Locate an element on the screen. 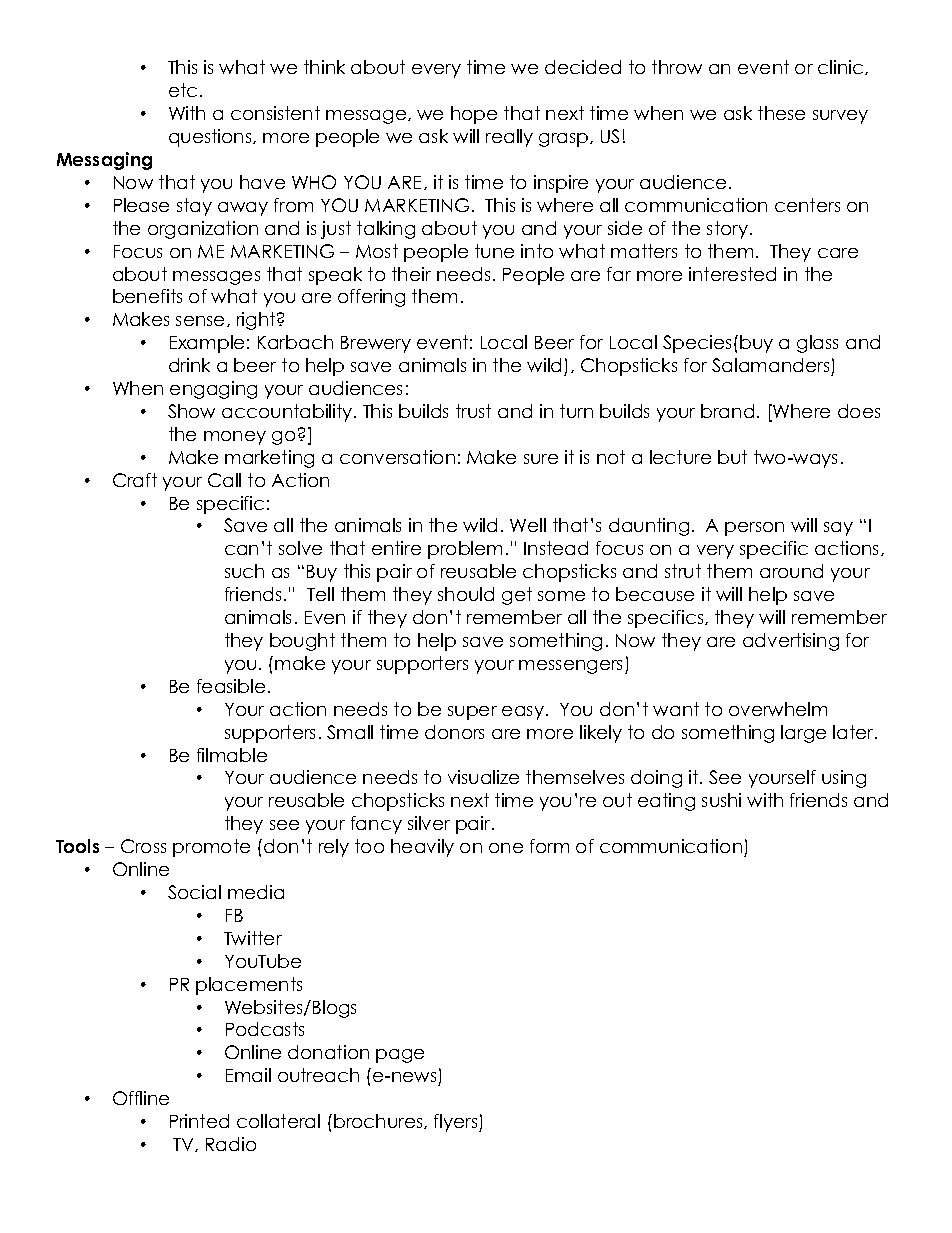 The height and width of the screenshot is (1233, 952). sushi is located at coordinates (721, 800).
